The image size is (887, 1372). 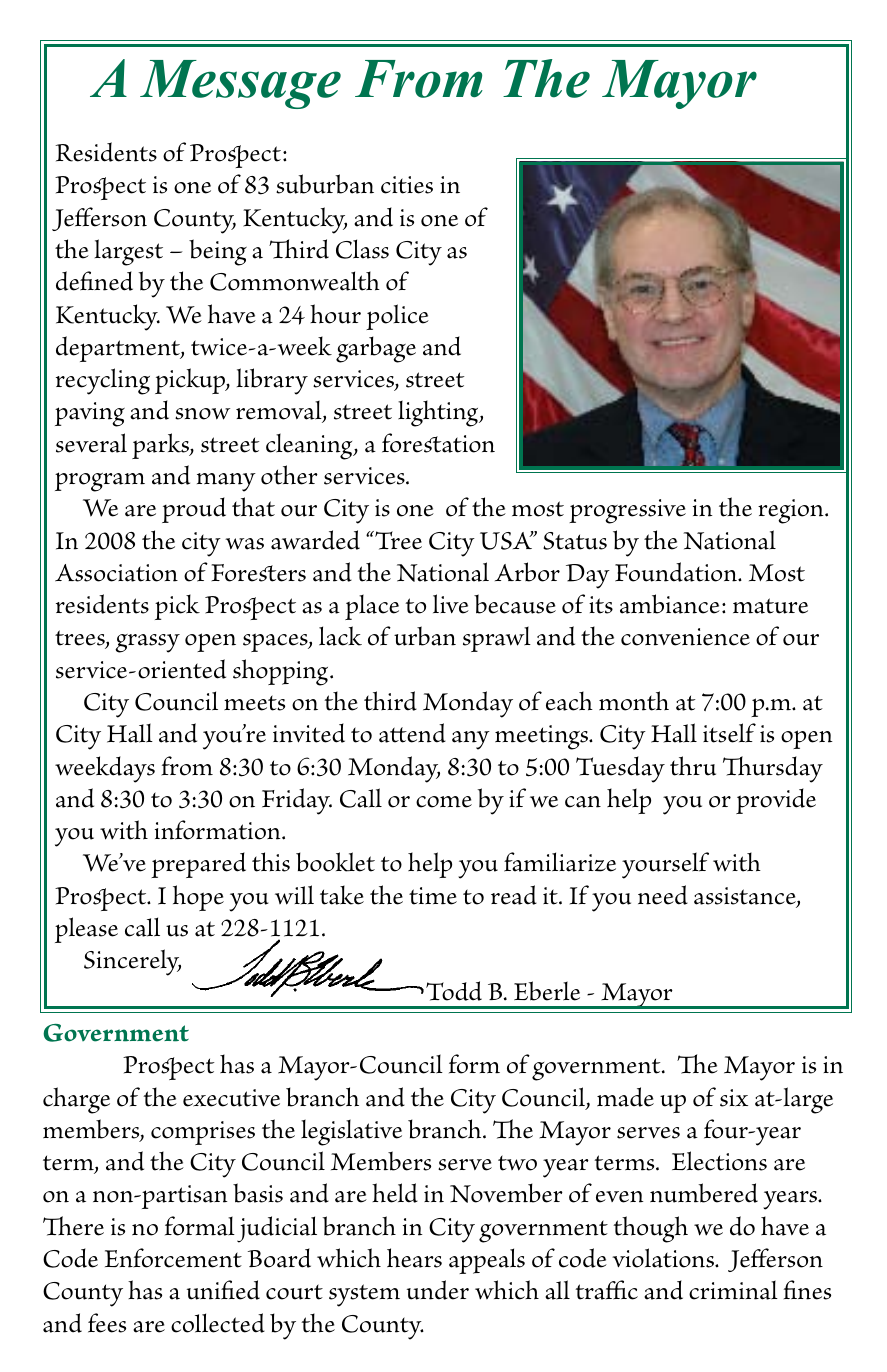 I want to click on Class, so click(x=362, y=249).
